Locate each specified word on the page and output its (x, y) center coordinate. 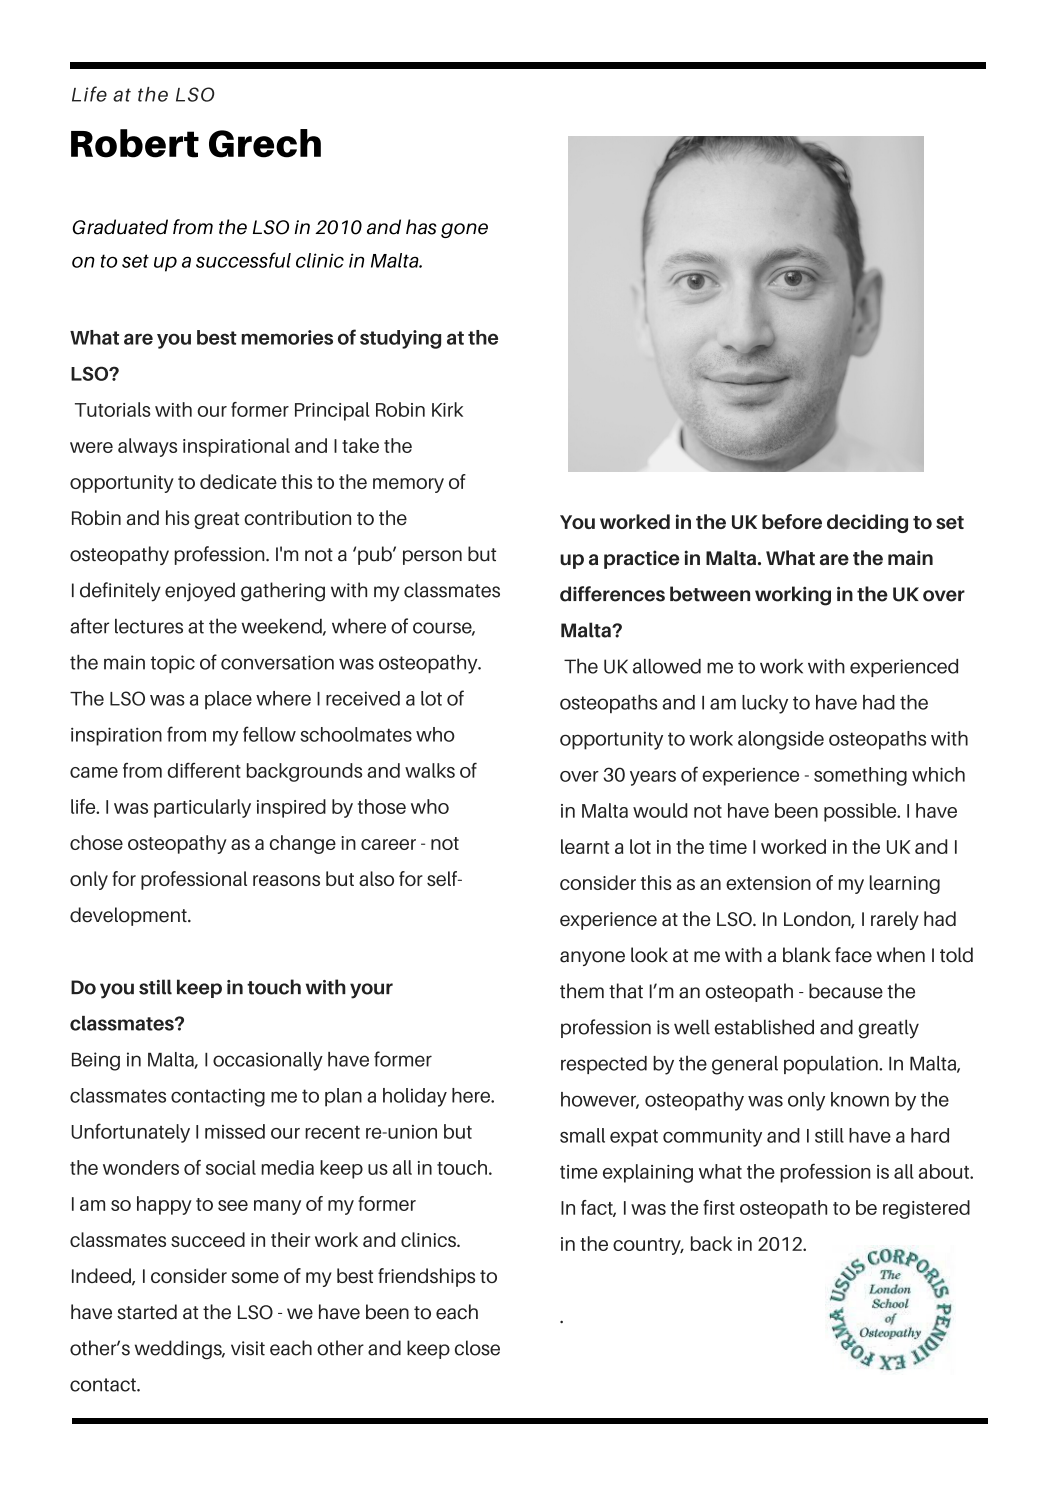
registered (926, 1209)
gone (464, 230)
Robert (135, 143)
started (147, 1312)
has (421, 227)
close (477, 1348)
